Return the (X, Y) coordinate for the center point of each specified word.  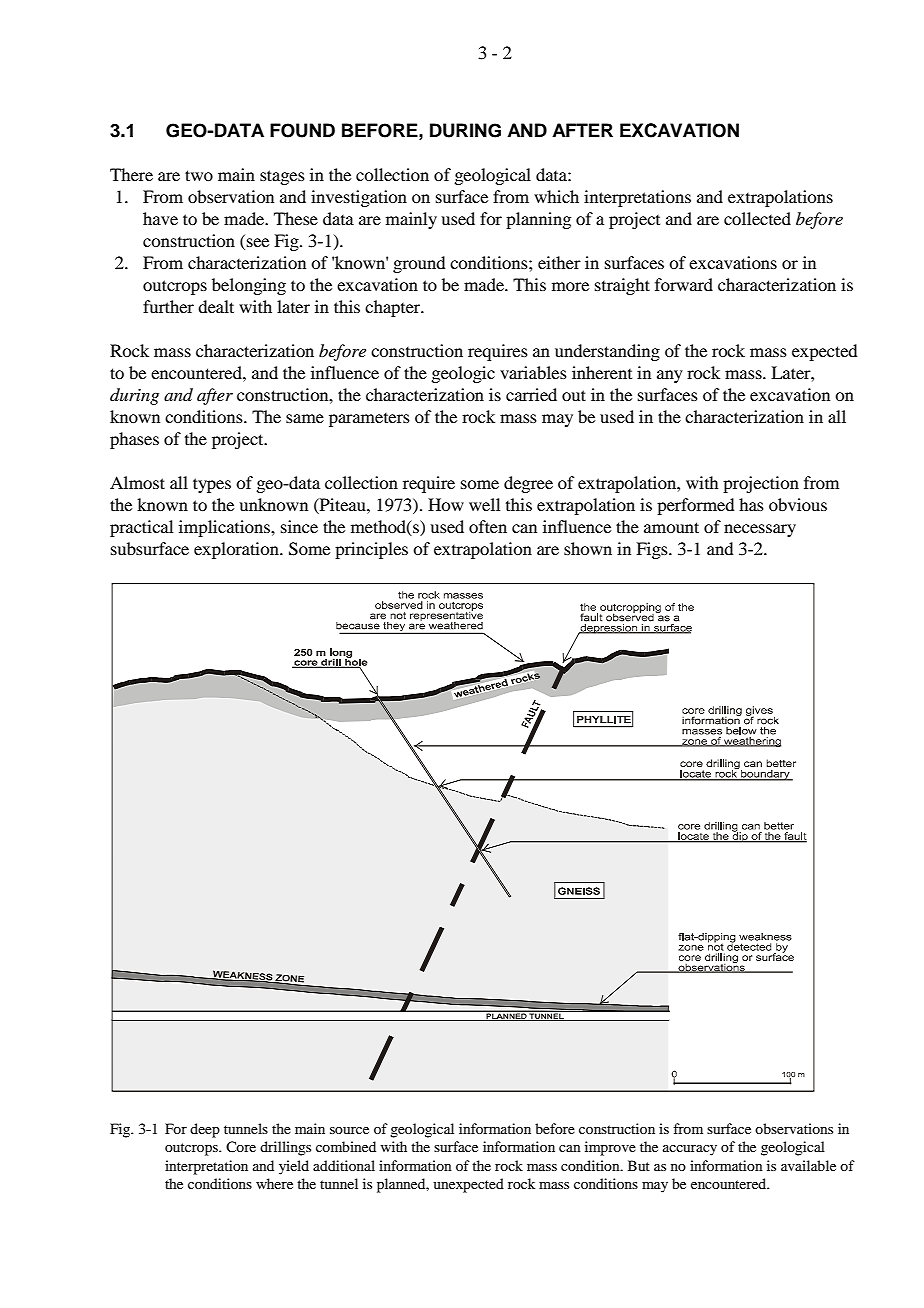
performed (695, 506)
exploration (237, 550)
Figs (653, 550)
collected (757, 218)
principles (371, 550)
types (212, 485)
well (484, 504)
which (556, 196)
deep (205, 1130)
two (199, 175)
